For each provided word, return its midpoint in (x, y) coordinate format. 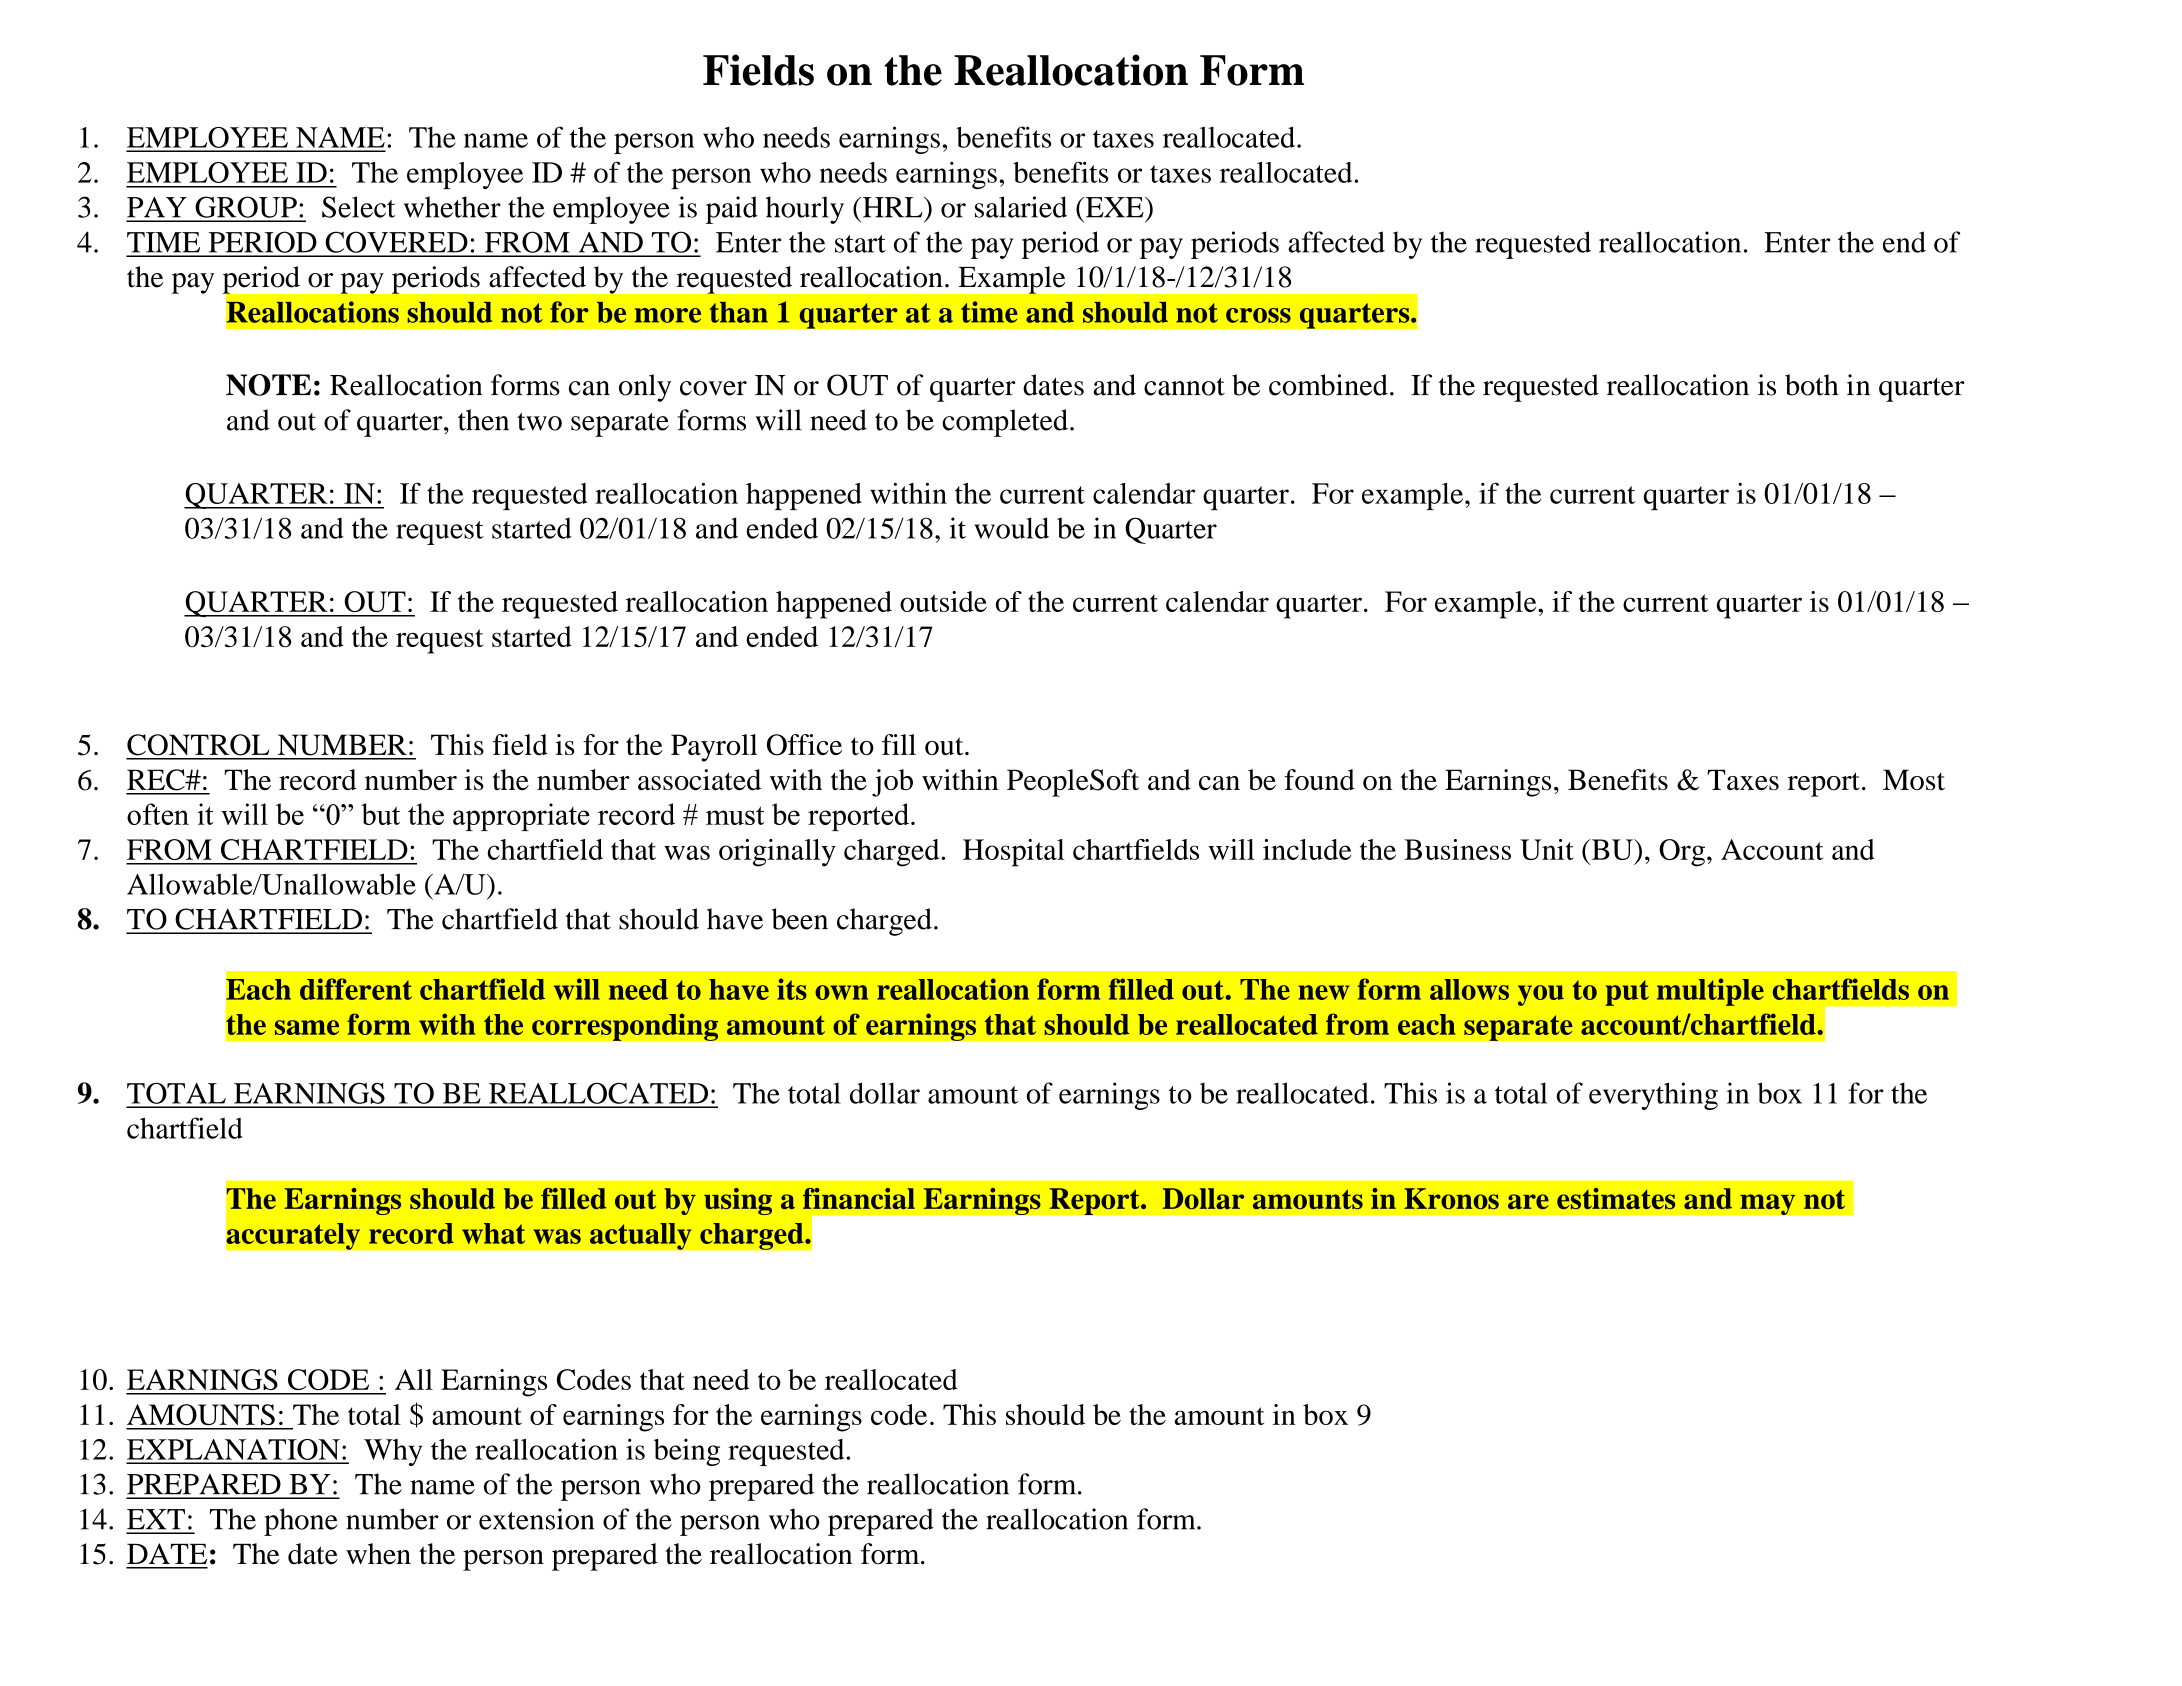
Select (358, 207)
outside (943, 601)
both (1811, 385)
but (380, 814)
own (841, 992)
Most (1914, 780)
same (307, 1027)
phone (301, 1522)
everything (1653, 1096)
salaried (1021, 207)
